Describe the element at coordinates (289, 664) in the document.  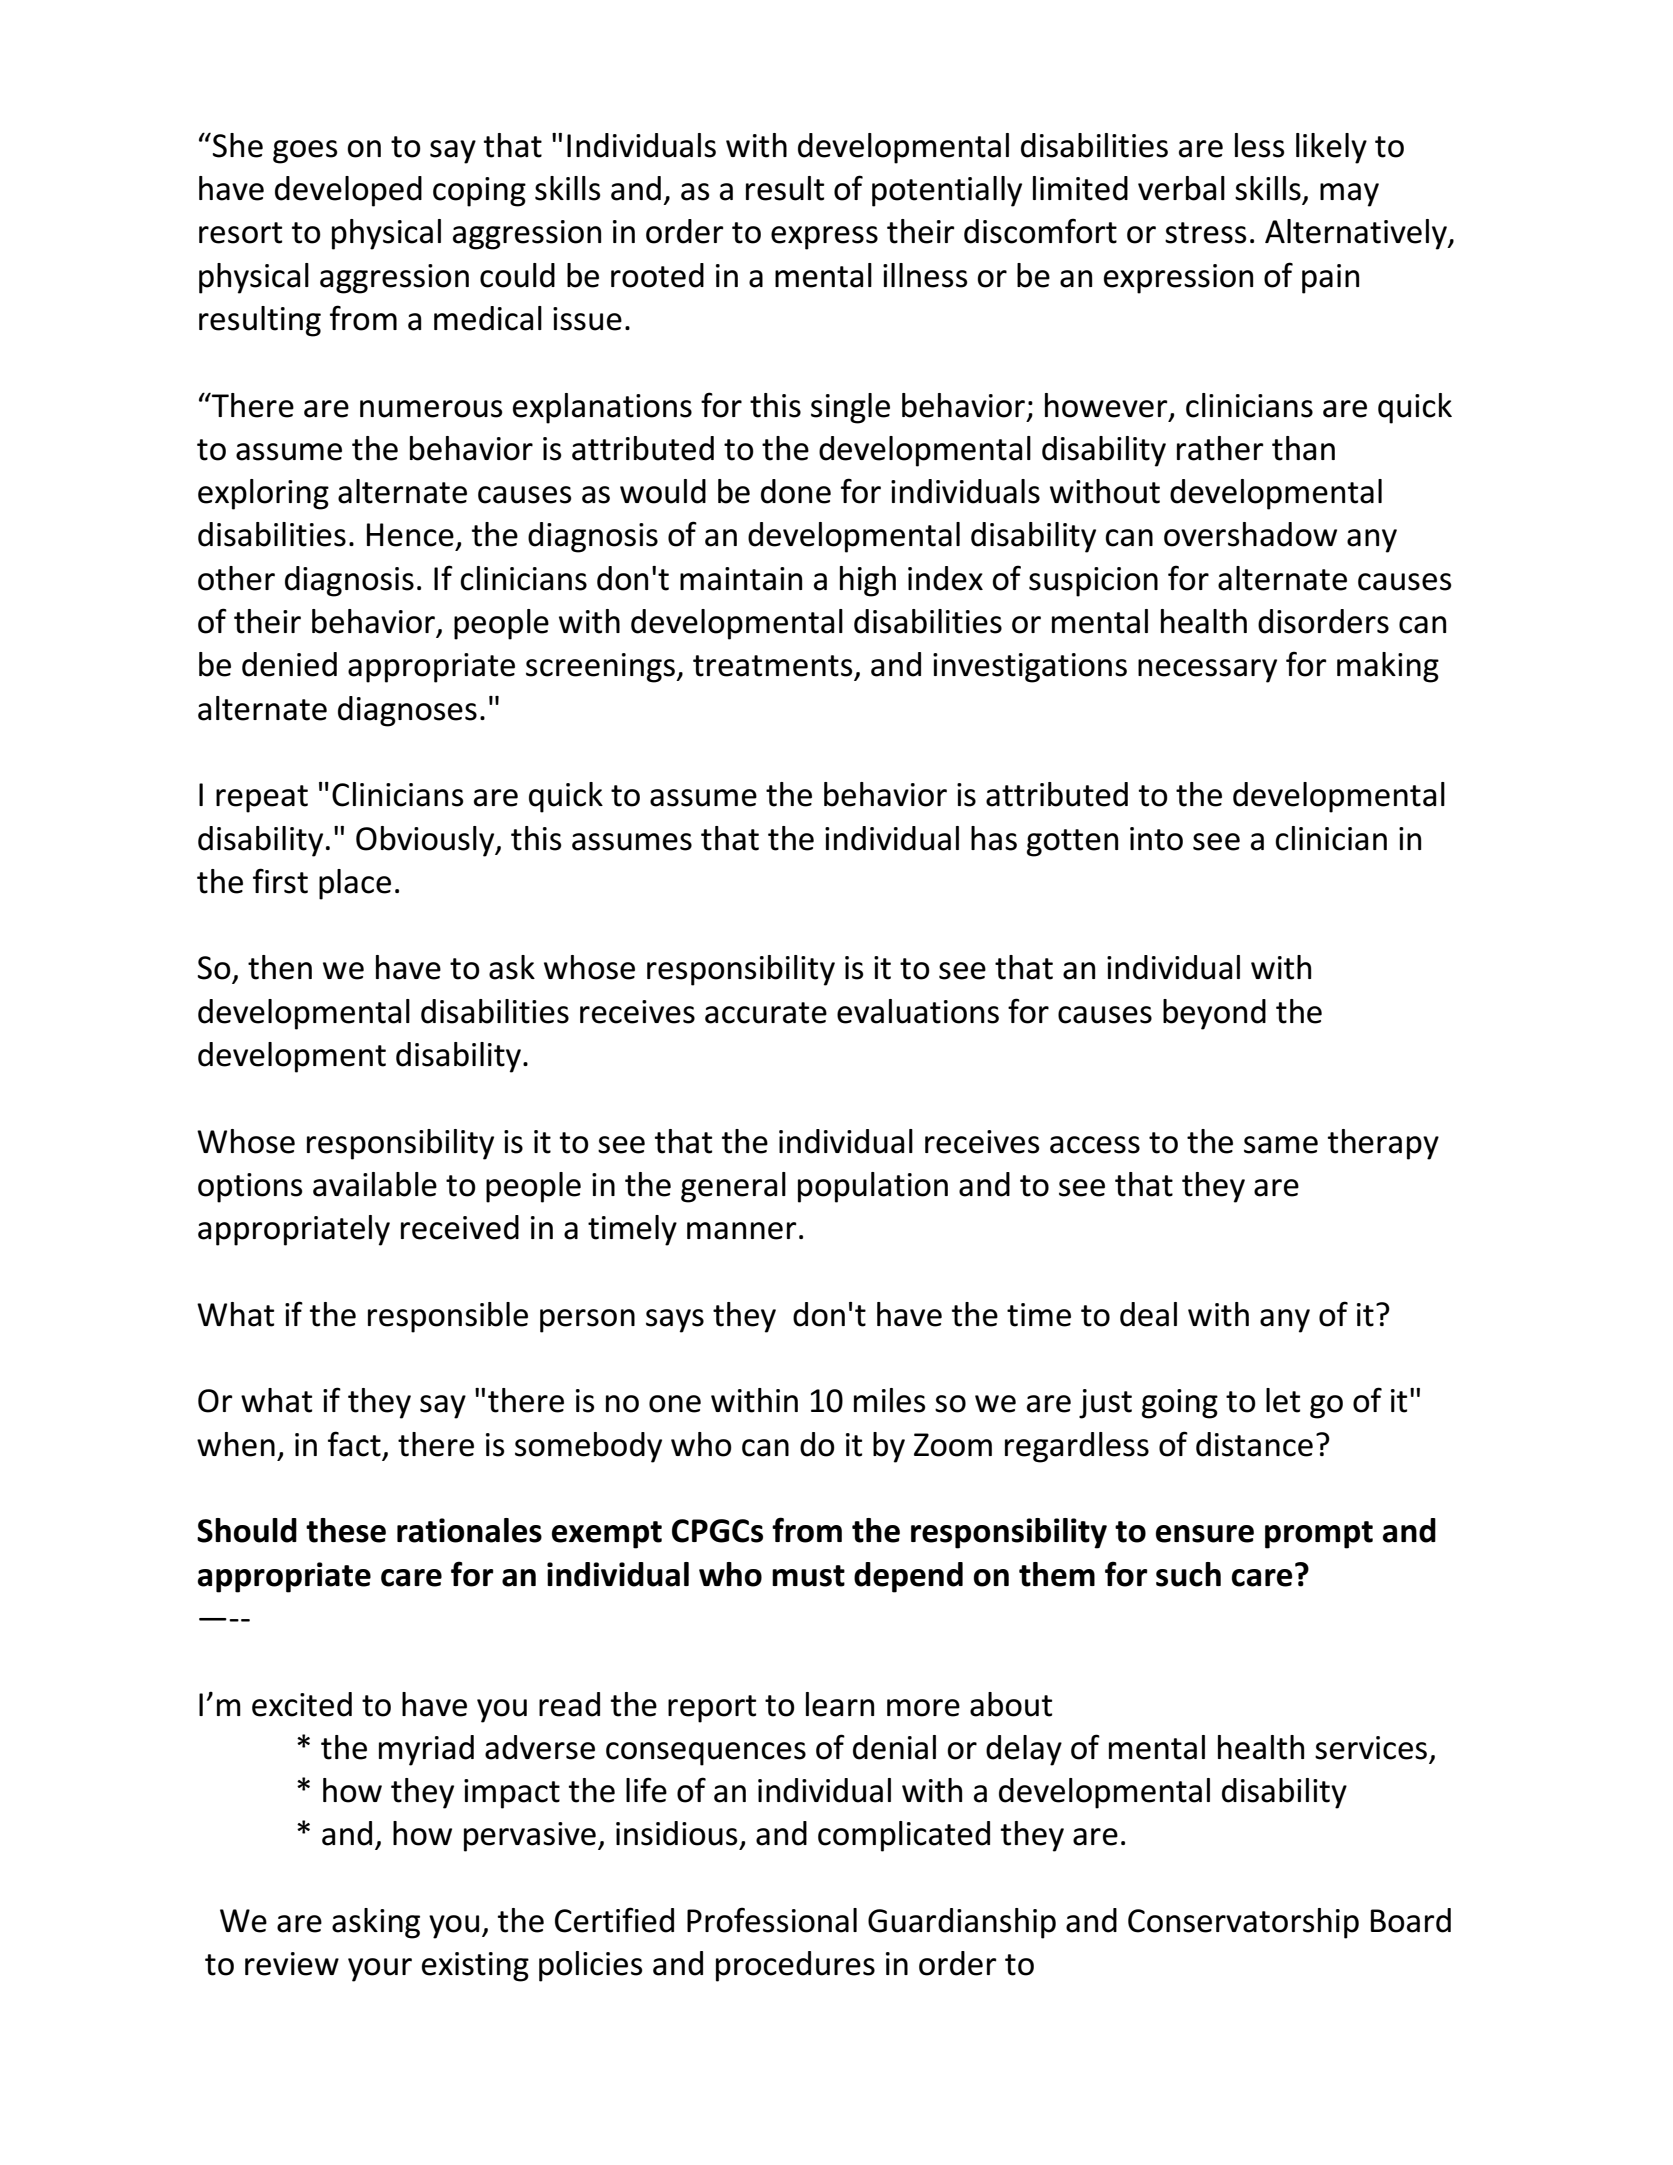
I see `denied` at that location.
